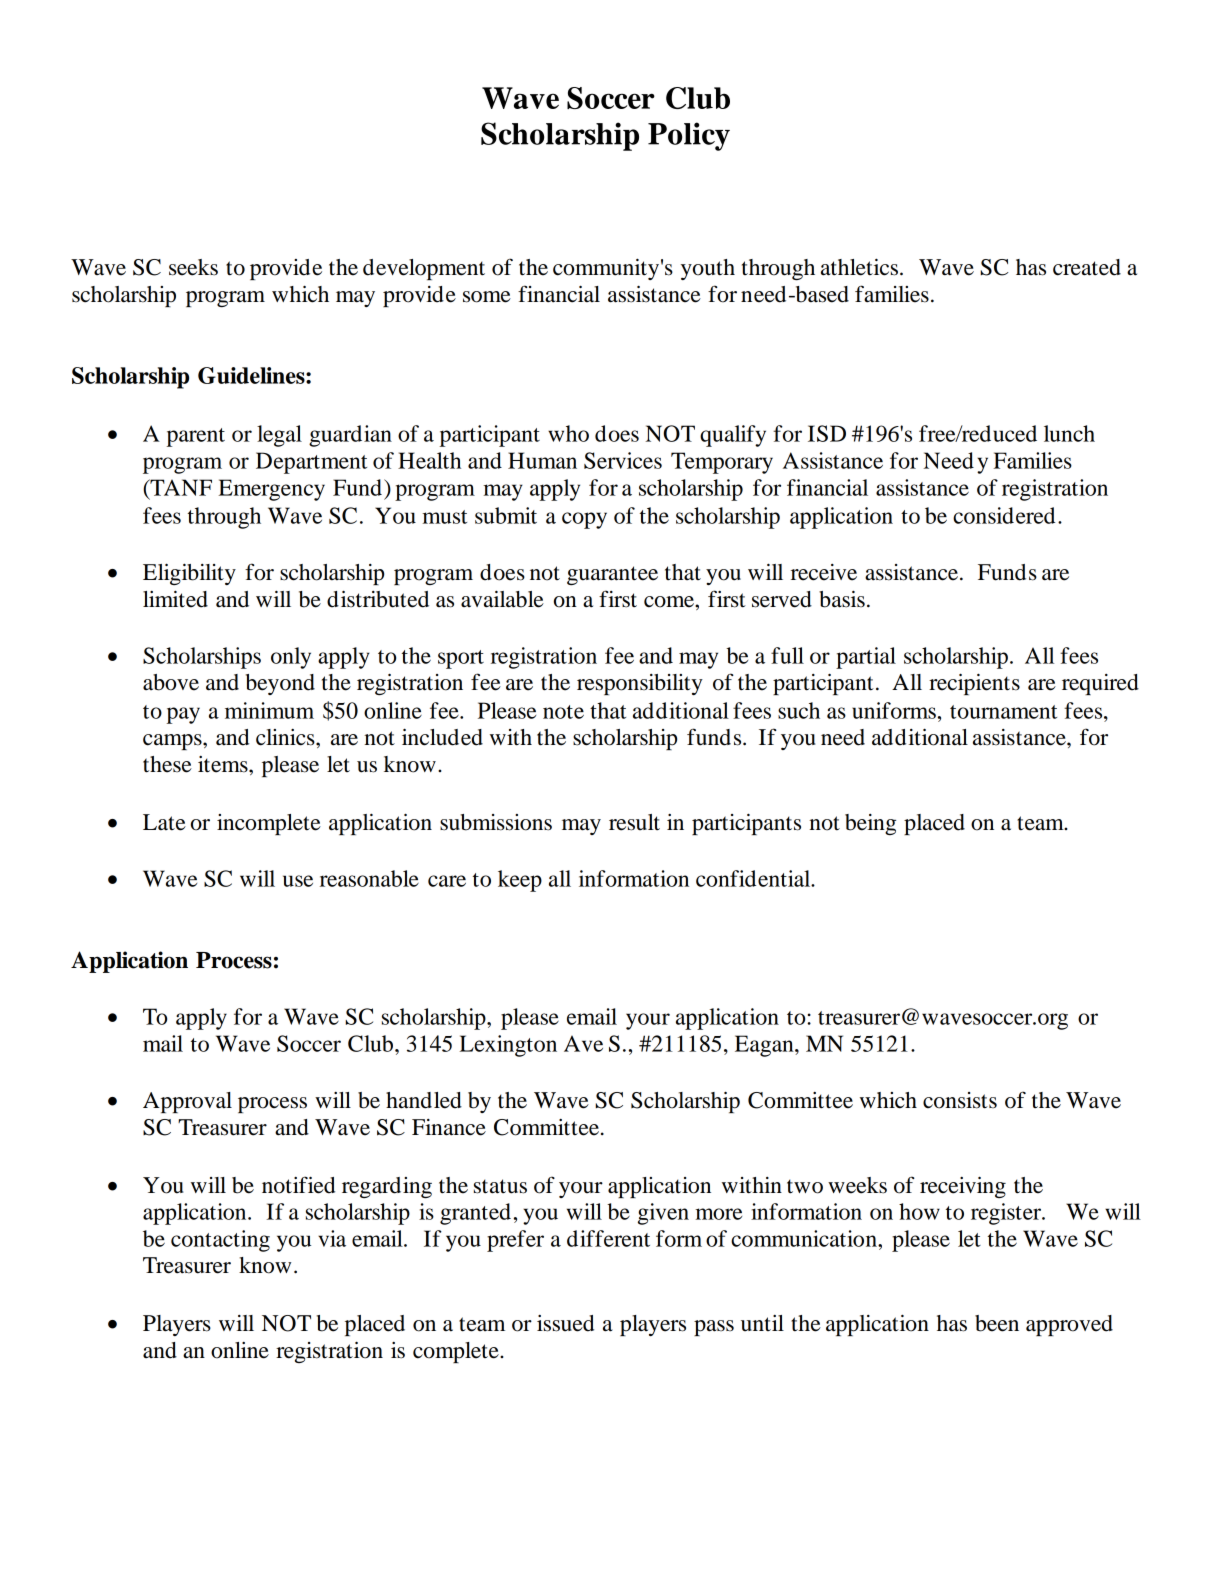 The image size is (1212, 1569). Describe the element at coordinates (689, 136) in the screenshot. I see `Policy` at that location.
